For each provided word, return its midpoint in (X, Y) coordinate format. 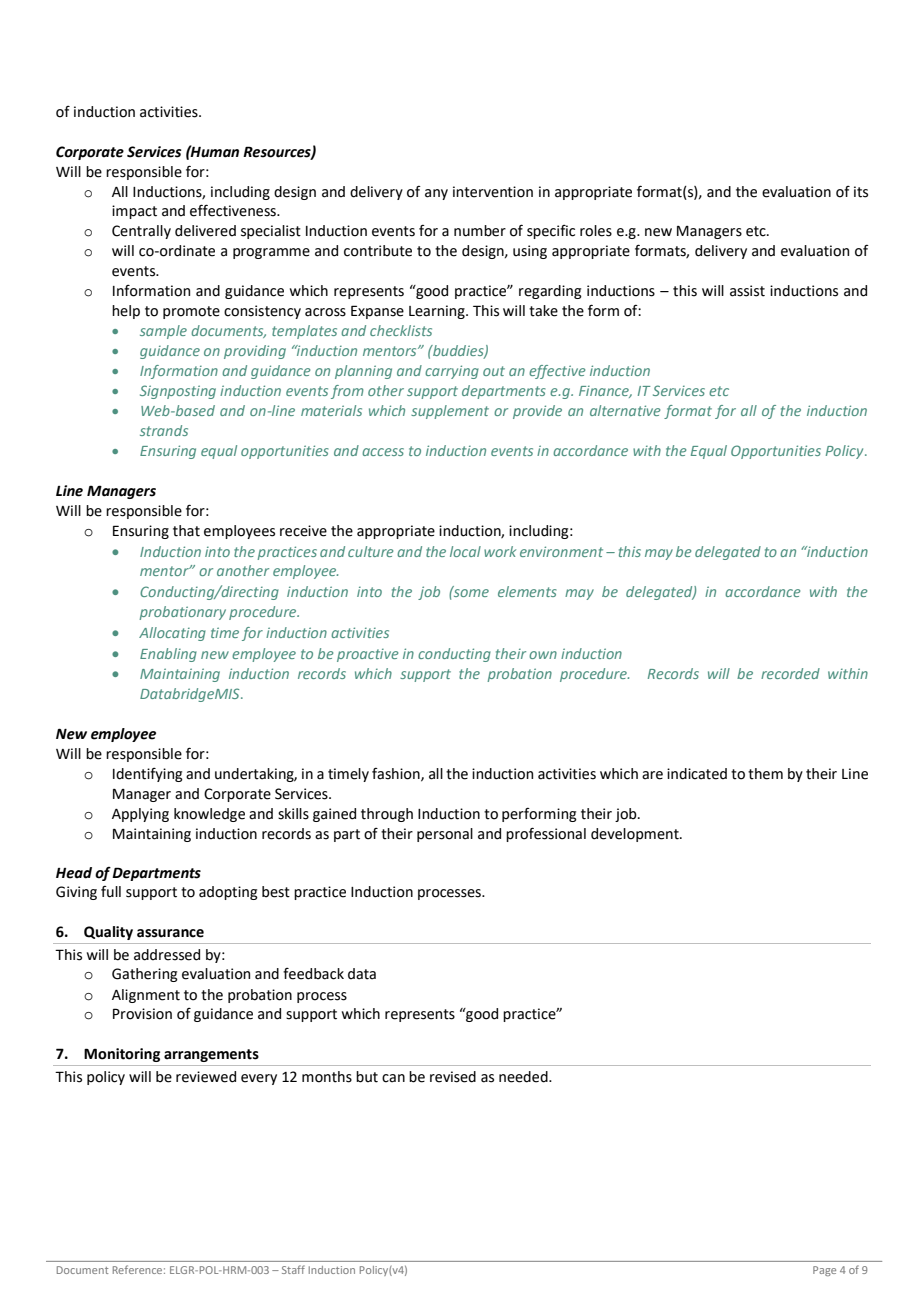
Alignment (146, 996)
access (383, 452)
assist (747, 291)
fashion (397, 774)
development (636, 835)
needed (524, 1077)
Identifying (148, 775)
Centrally (141, 232)
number (480, 231)
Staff (293, 1269)
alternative (625, 410)
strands (164, 430)
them (765, 774)
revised (453, 1077)
